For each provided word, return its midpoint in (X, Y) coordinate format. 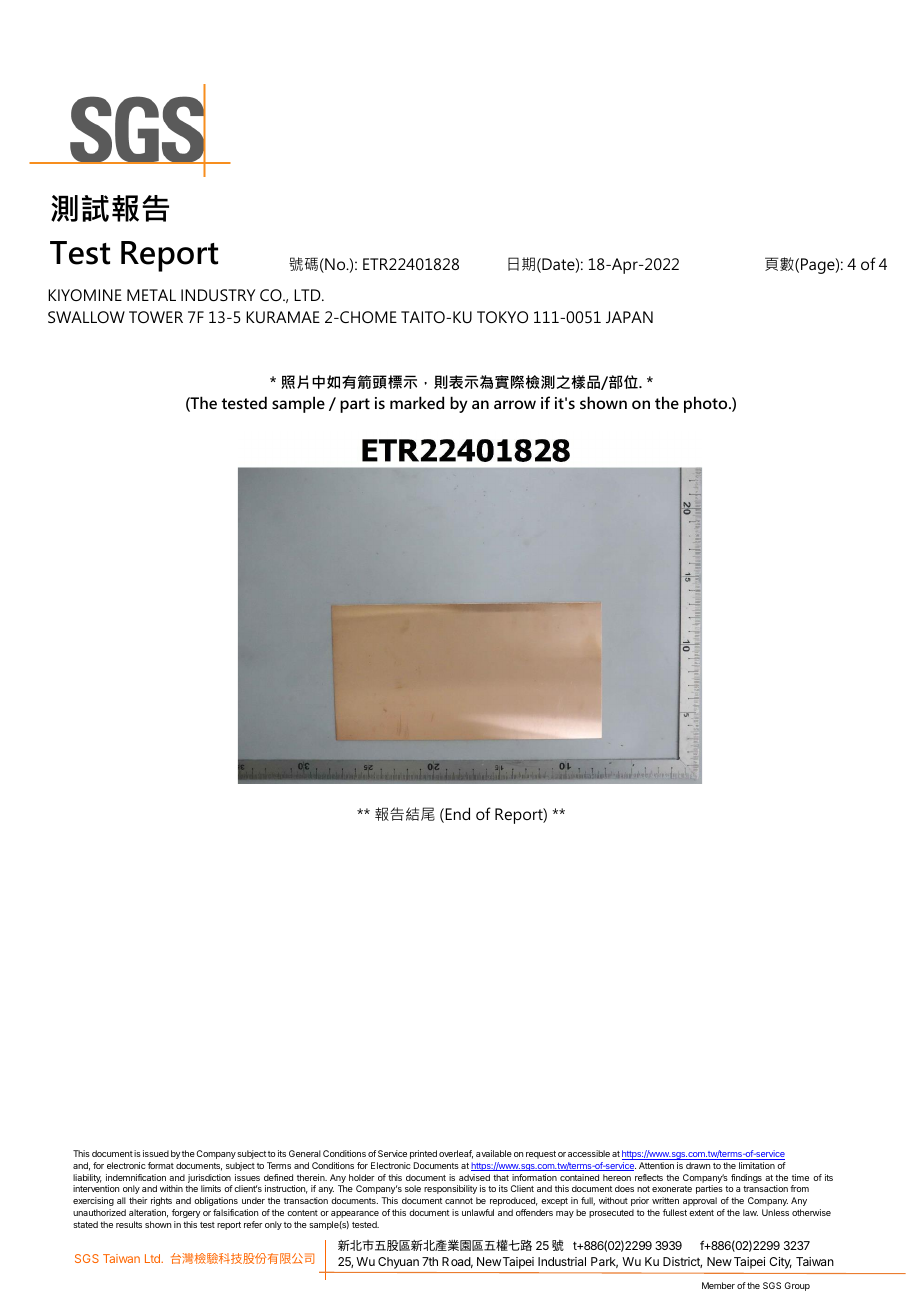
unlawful (478, 1212)
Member (718, 1285)
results (129, 1224)
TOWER (156, 317)
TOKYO (502, 317)
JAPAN (629, 317)
